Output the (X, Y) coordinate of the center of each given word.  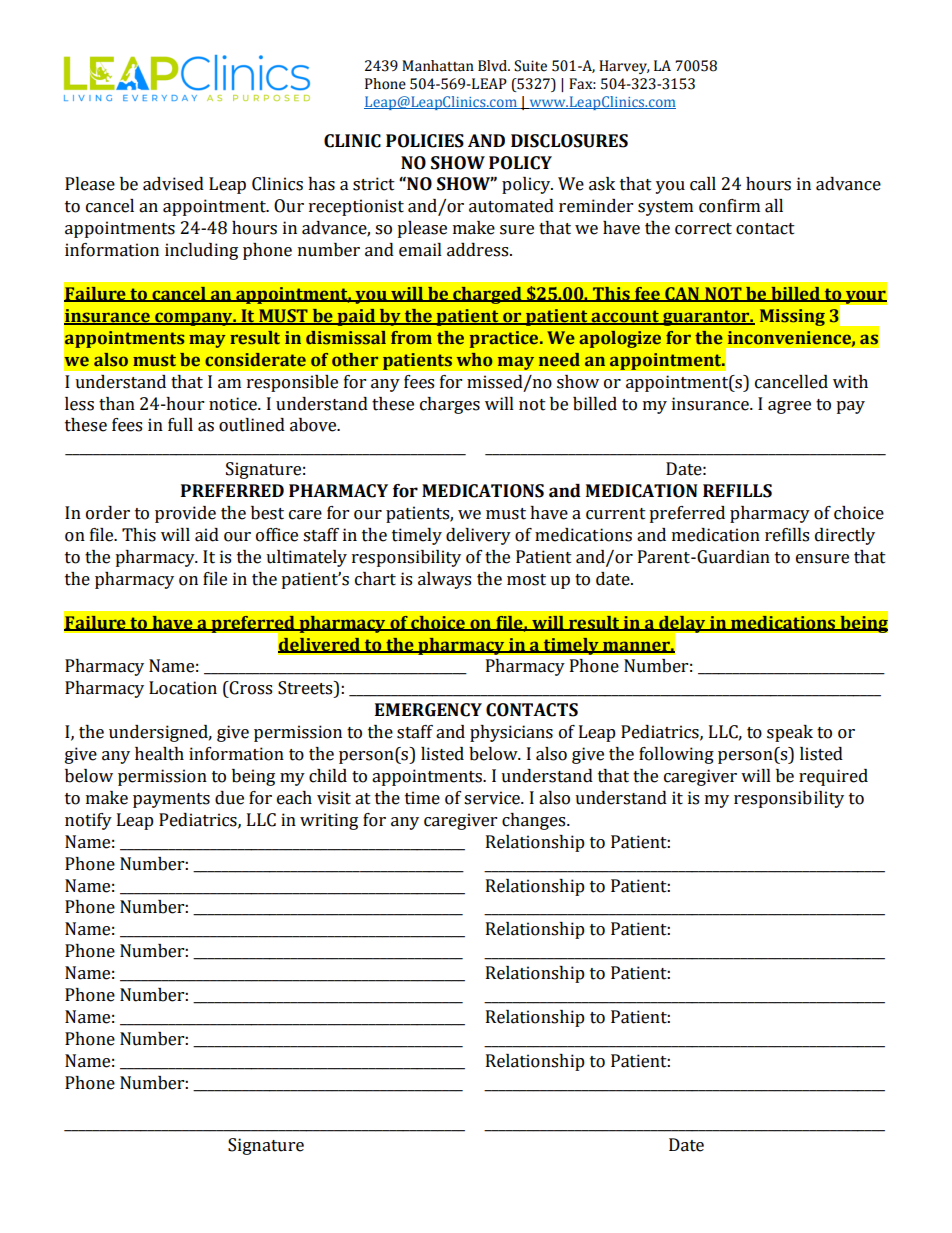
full (180, 425)
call (703, 184)
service (493, 798)
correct (703, 229)
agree (789, 407)
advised (173, 184)
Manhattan (438, 66)
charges (450, 405)
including (201, 251)
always (444, 580)
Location (183, 688)
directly (845, 536)
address (479, 250)
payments (171, 800)
